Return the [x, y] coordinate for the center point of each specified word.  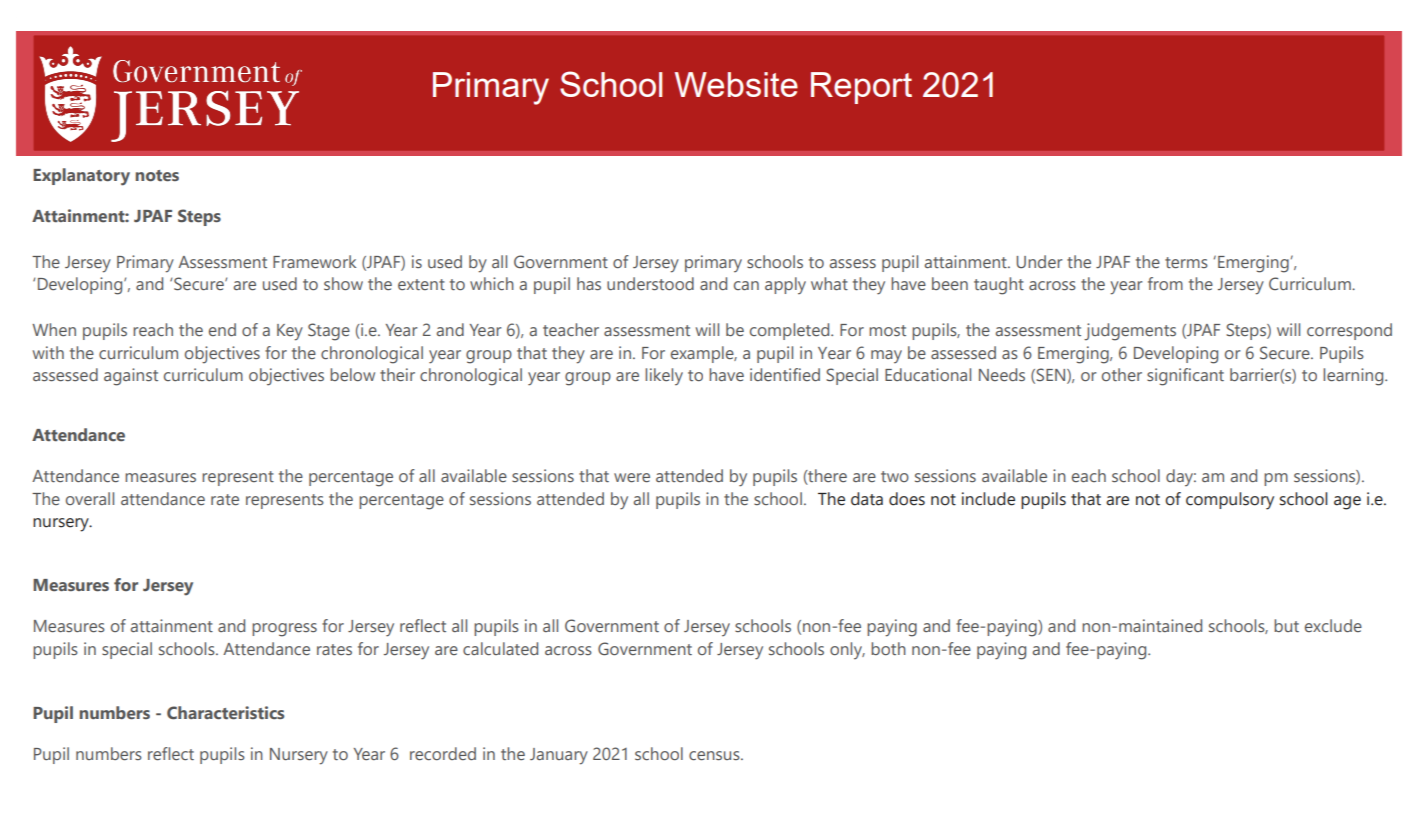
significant [1185, 377]
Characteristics [225, 713]
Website [736, 84]
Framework [314, 261]
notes [157, 176]
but [1286, 625]
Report [861, 88]
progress [284, 630]
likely [664, 376]
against [131, 377]
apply [785, 285]
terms [1186, 262]
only [847, 650]
